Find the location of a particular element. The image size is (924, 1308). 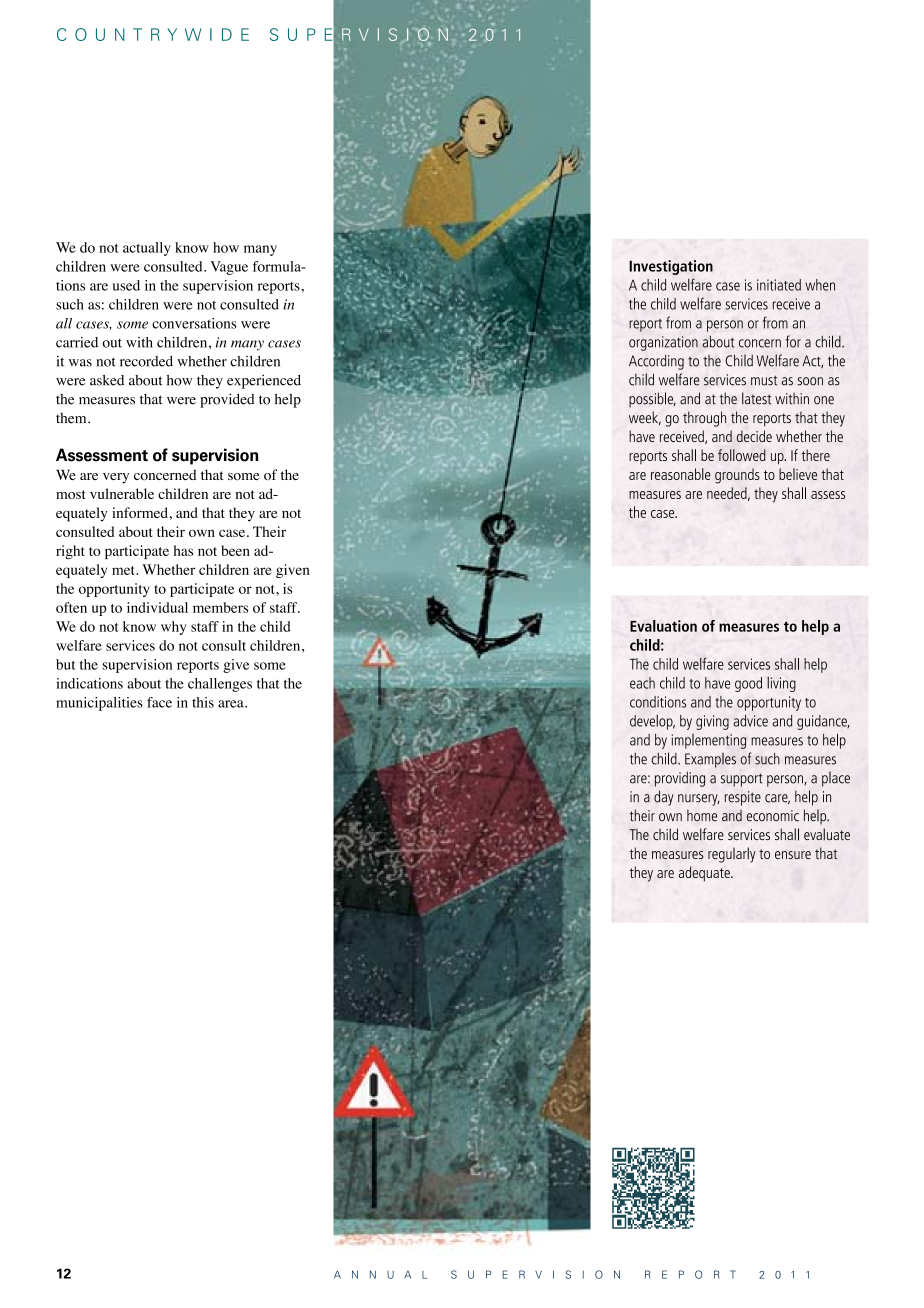

why is located at coordinates (173, 628).
